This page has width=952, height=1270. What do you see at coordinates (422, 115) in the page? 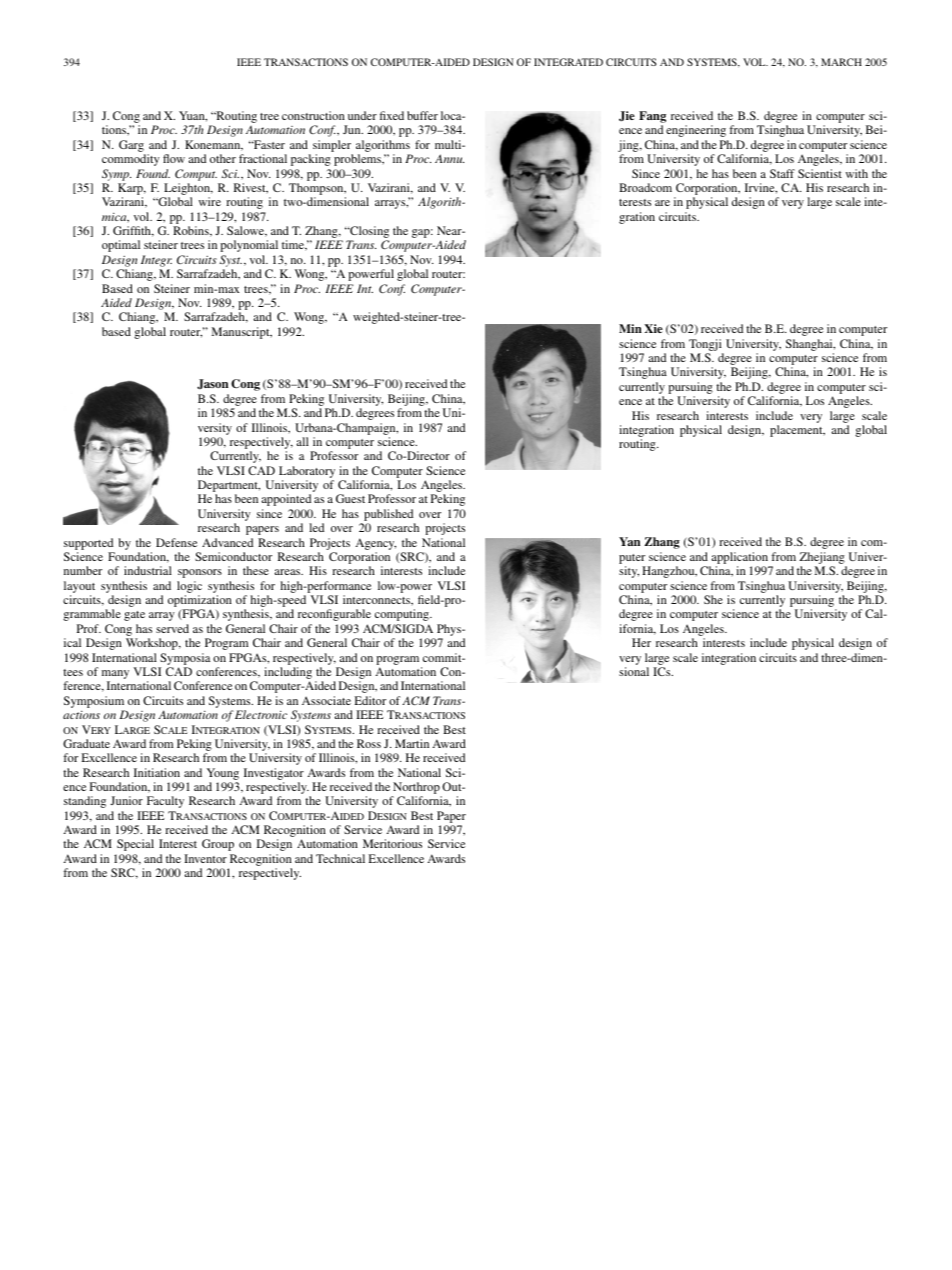
I see `buffer` at bounding box center [422, 115].
